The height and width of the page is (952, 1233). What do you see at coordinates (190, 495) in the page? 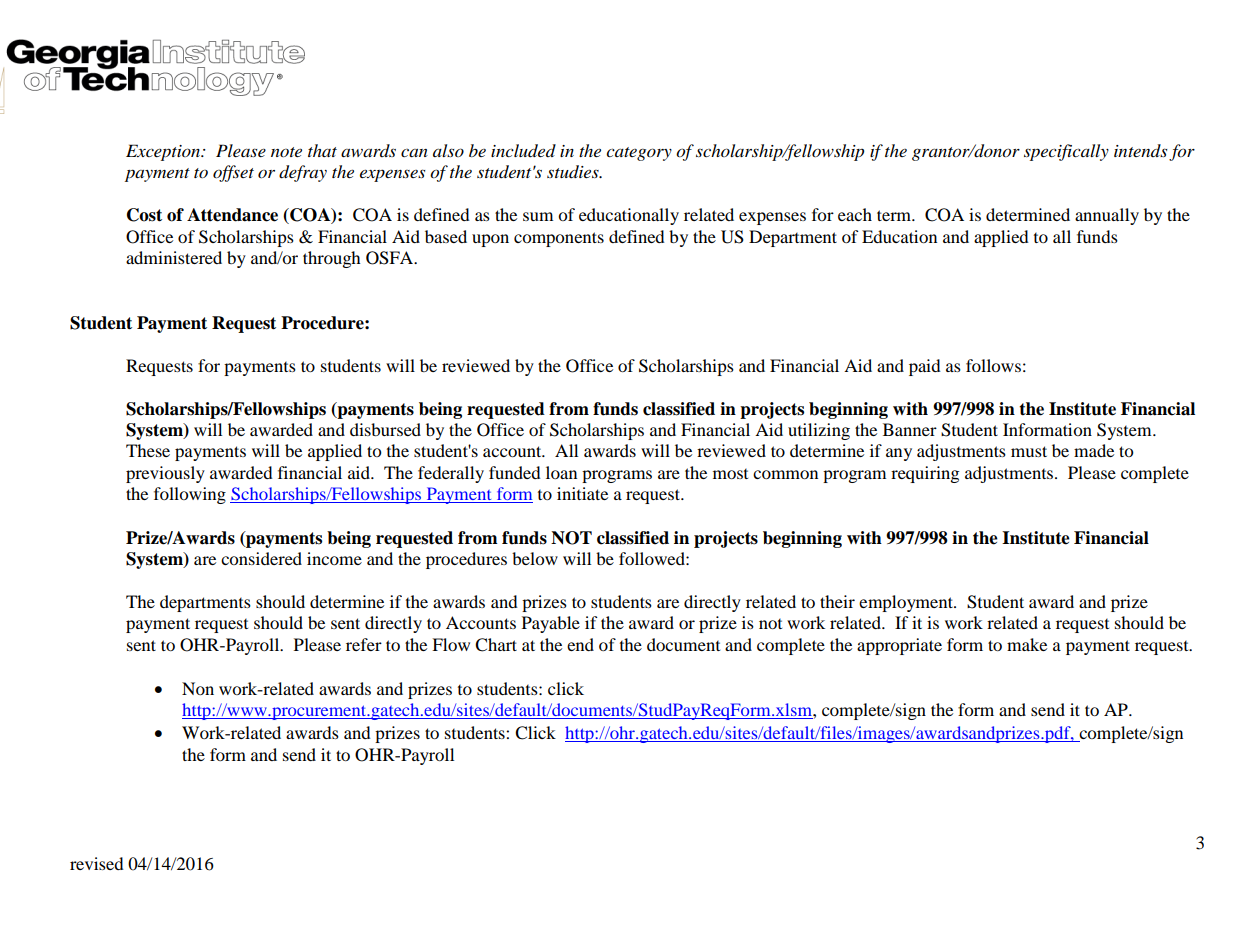
I see `following` at bounding box center [190, 495].
